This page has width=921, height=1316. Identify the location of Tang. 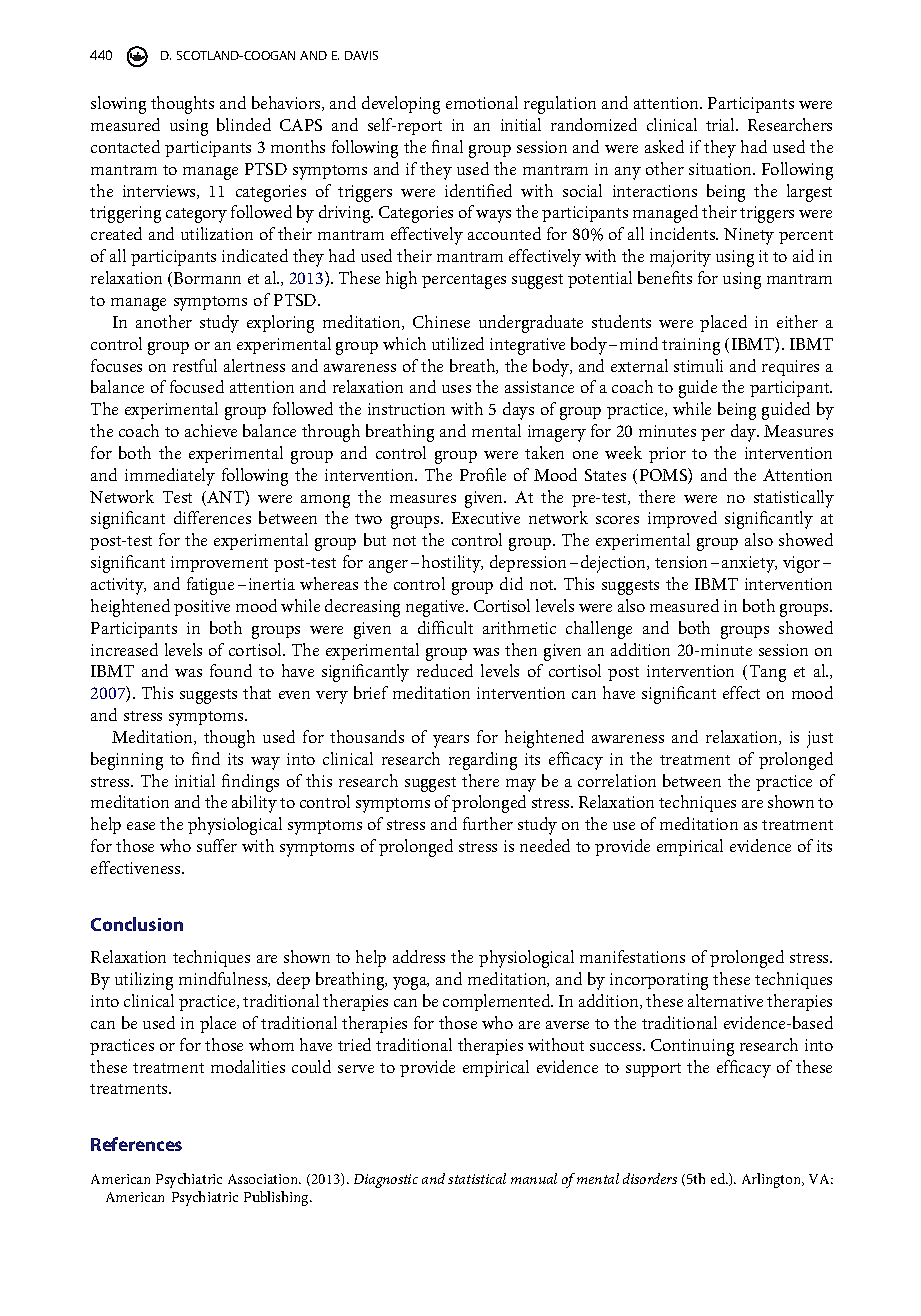
(768, 673).
